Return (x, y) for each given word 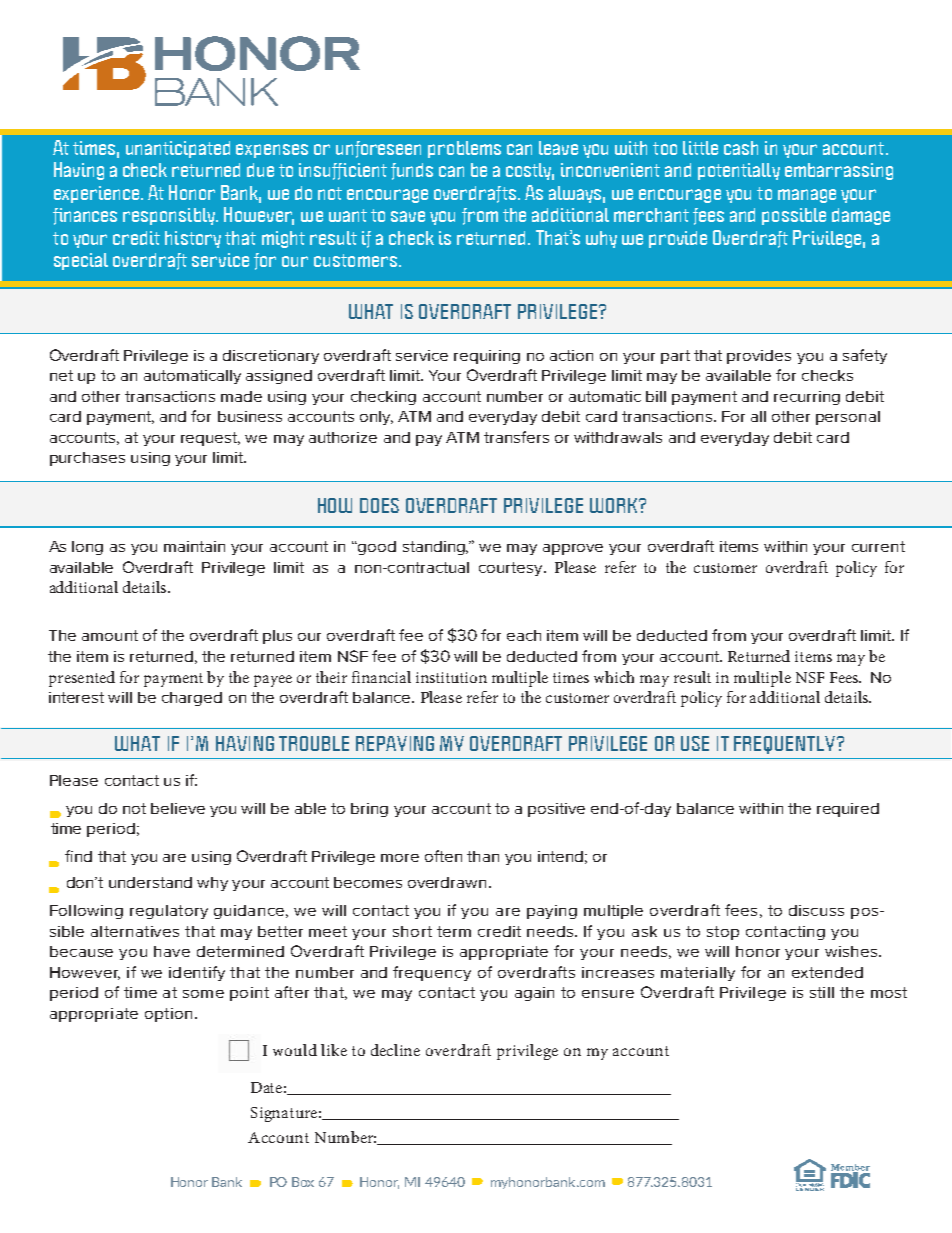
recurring (807, 398)
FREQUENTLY (784, 745)
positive (556, 810)
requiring (487, 357)
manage (807, 196)
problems (464, 149)
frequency (432, 973)
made (241, 396)
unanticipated (178, 149)
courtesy (512, 569)
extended (827, 972)
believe (178, 808)
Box (303, 1182)
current (878, 546)
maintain (194, 546)
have (172, 951)
